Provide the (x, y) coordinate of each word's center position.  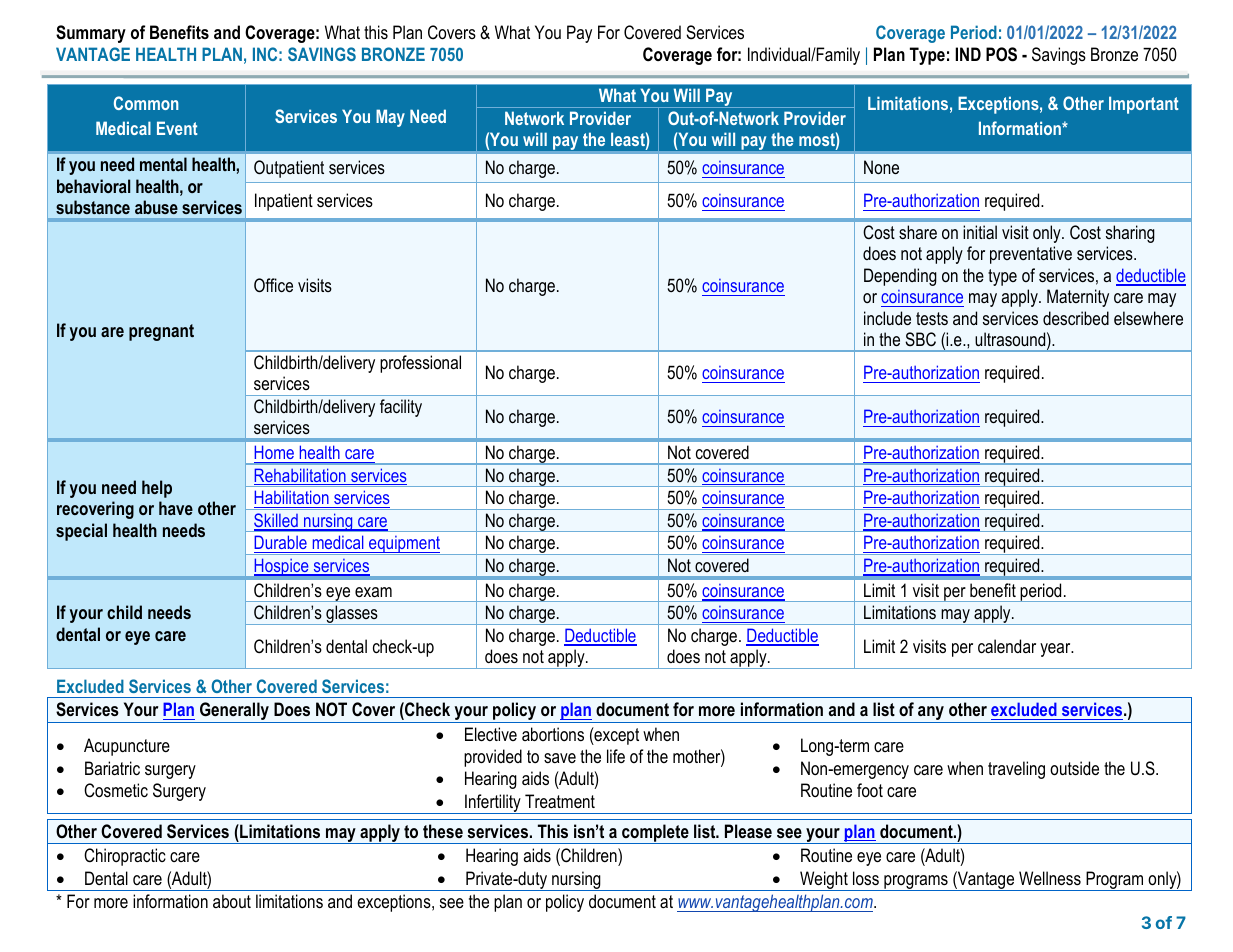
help (157, 489)
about (232, 901)
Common (146, 103)
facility (401, 408)
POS (1001, 54)
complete (655, 834)
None (881, 167)
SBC (920, 339)
